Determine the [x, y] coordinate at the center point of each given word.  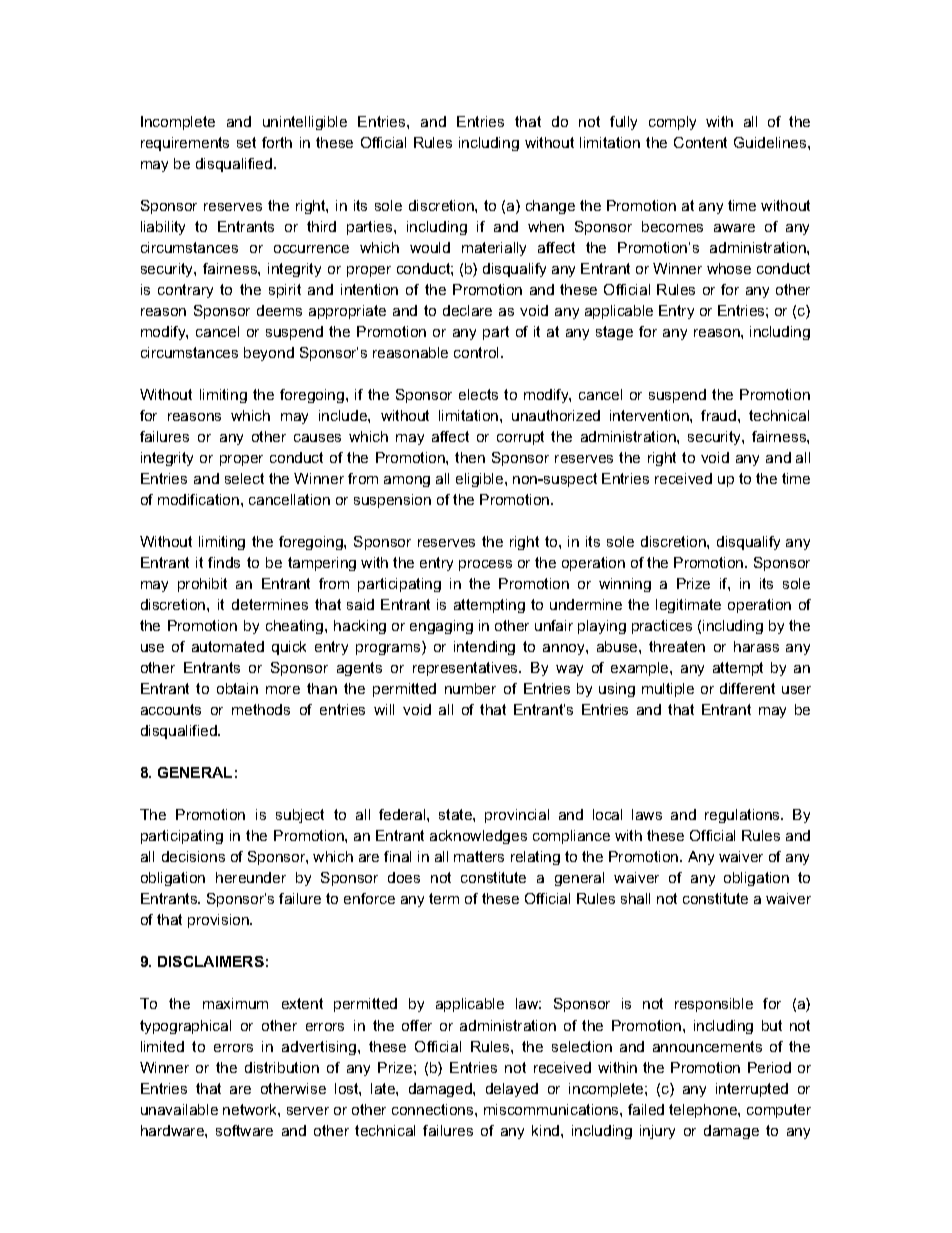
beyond [269, 354]
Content [700, 142]
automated [228, 646]
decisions [193, 856]
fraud [720, 415]
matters [479, 856]
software [244, 1130]
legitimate [688, 606]
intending [484, 648]
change [550, 207]
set [246, 142]
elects [478, 394]
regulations [743, 816]
